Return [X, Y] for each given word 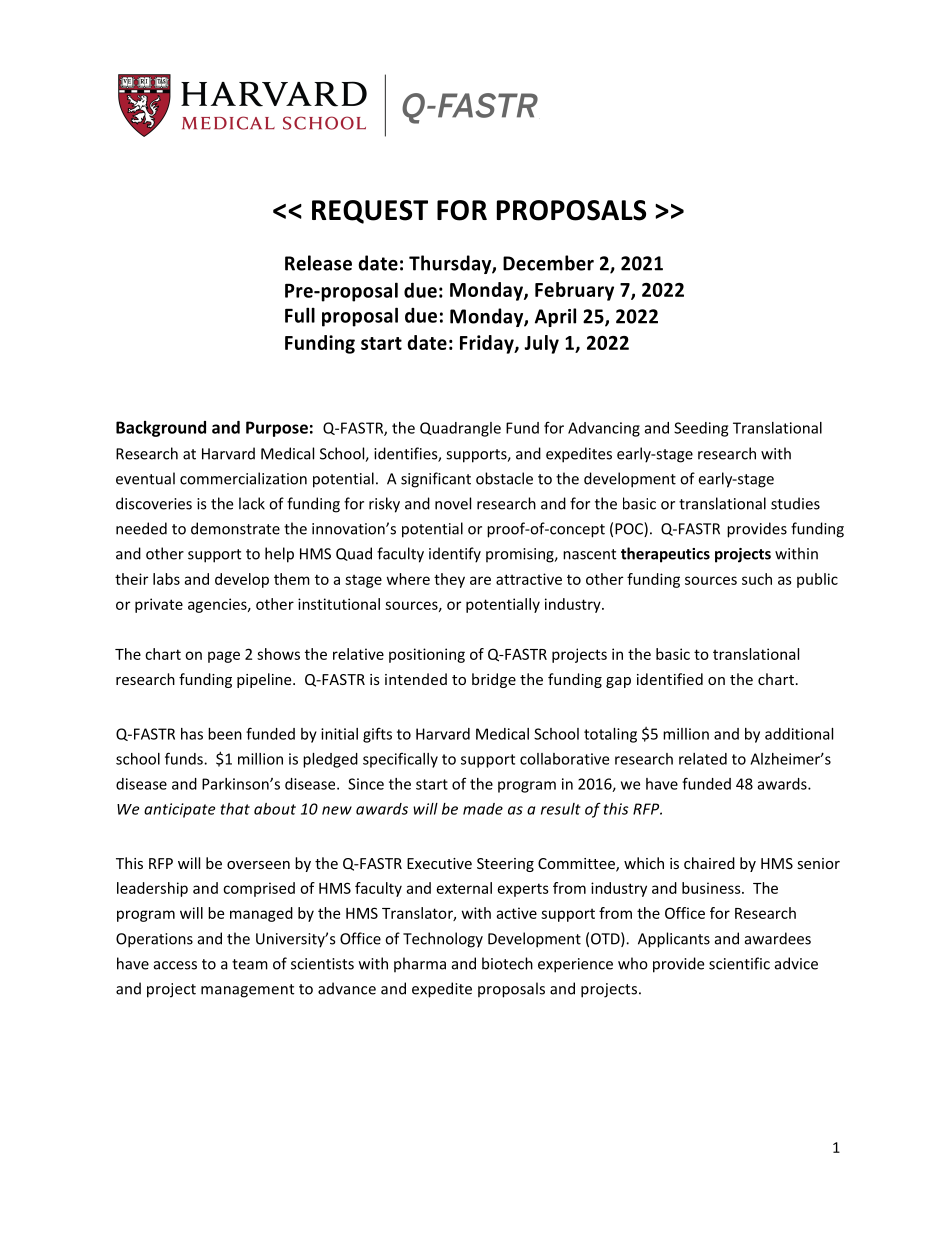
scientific [739, 963]
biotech [507, 963]
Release [318, 263]
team [250, 964]
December [548, 263]
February [574, 291]
